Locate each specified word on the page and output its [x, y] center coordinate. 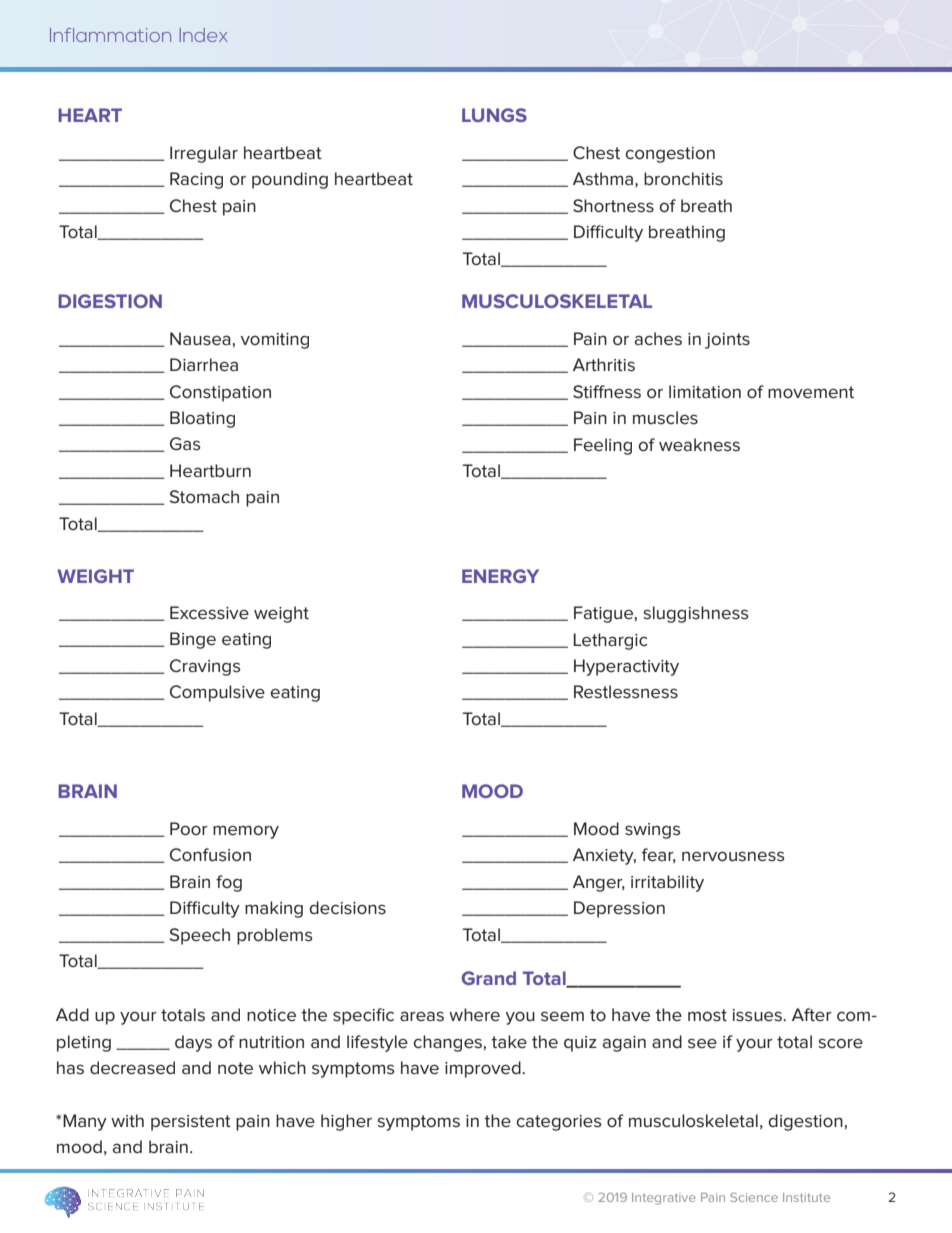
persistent [191, 1123]
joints [727, 341]
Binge [193, 640]
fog [229, 883]
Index [204, 35]
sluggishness [696, 614]
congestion [670, 155]
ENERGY [500, 576]
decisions [347, 907]
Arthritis [604, 365]
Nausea [200, 338]
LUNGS [494, 115]
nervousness [733, 856]
